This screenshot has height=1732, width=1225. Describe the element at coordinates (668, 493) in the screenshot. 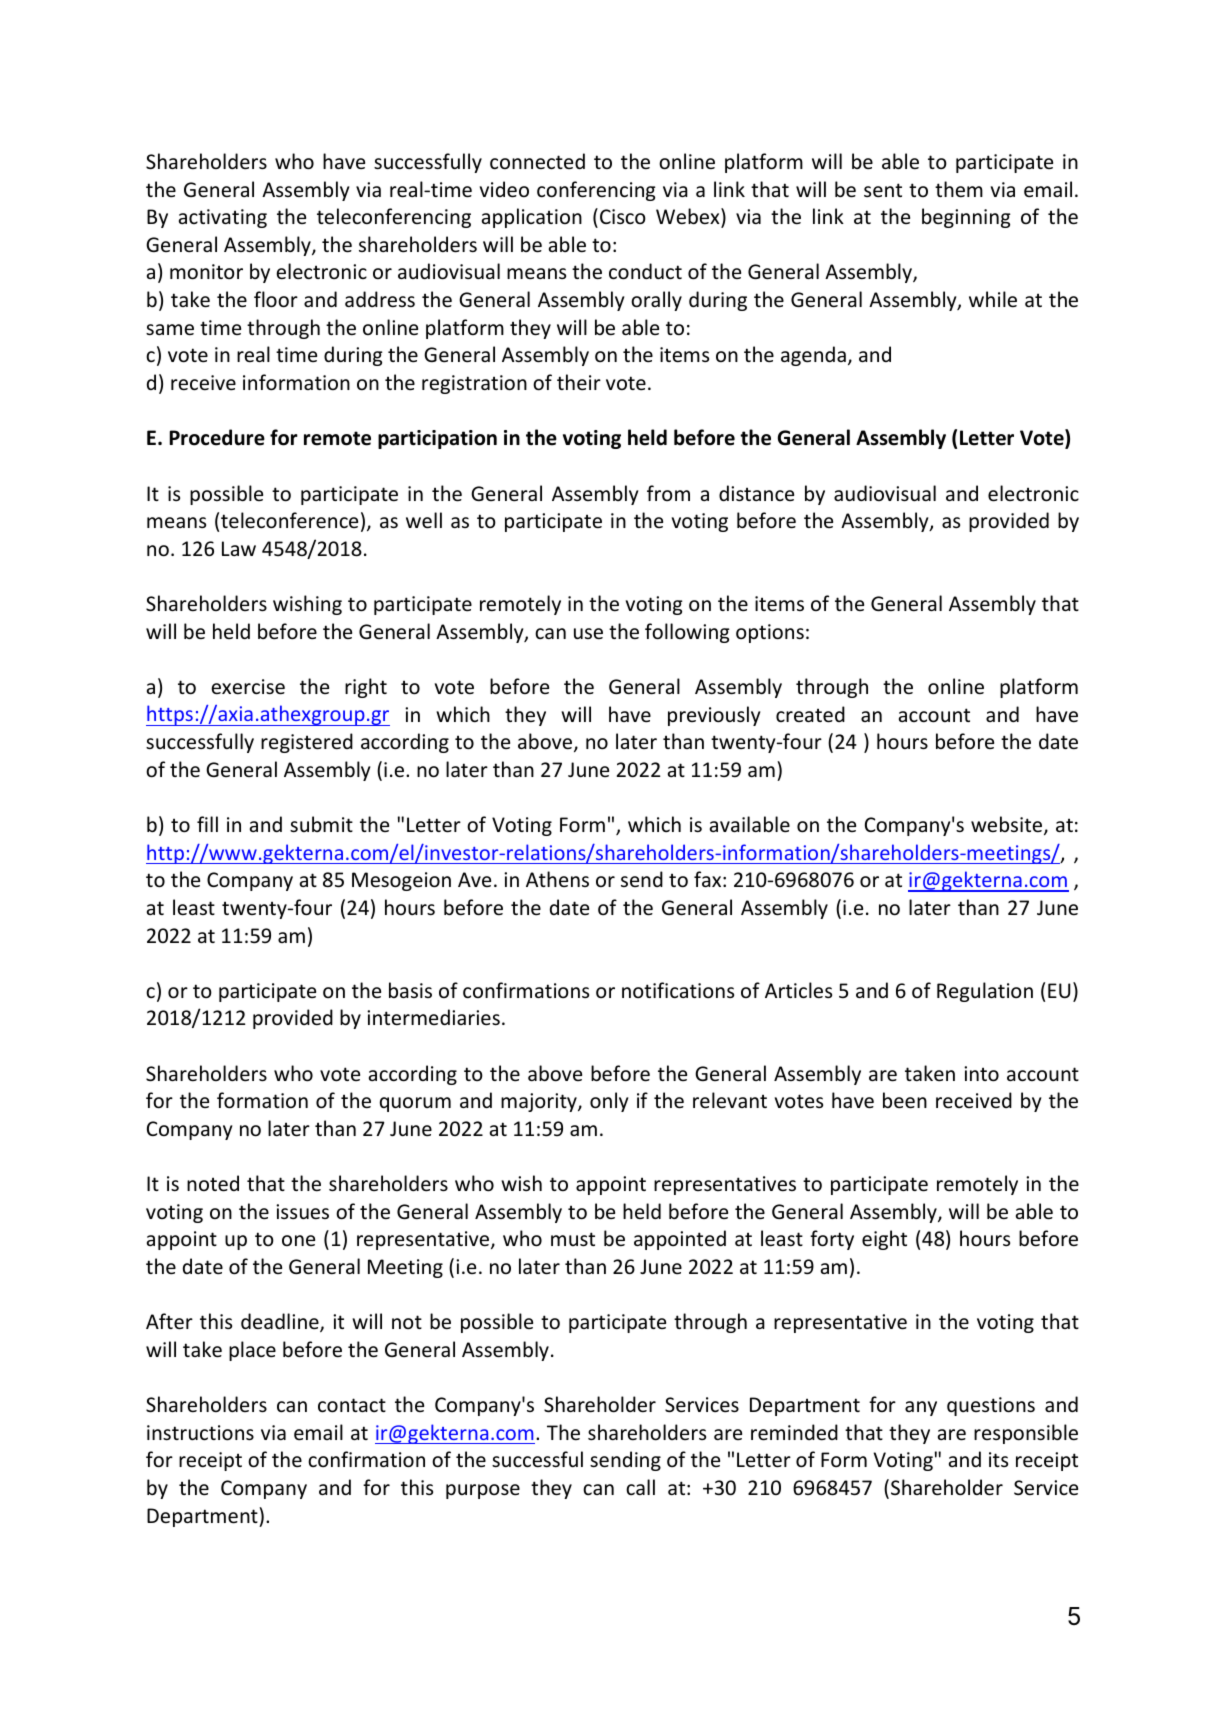

I see `from` at that location.
